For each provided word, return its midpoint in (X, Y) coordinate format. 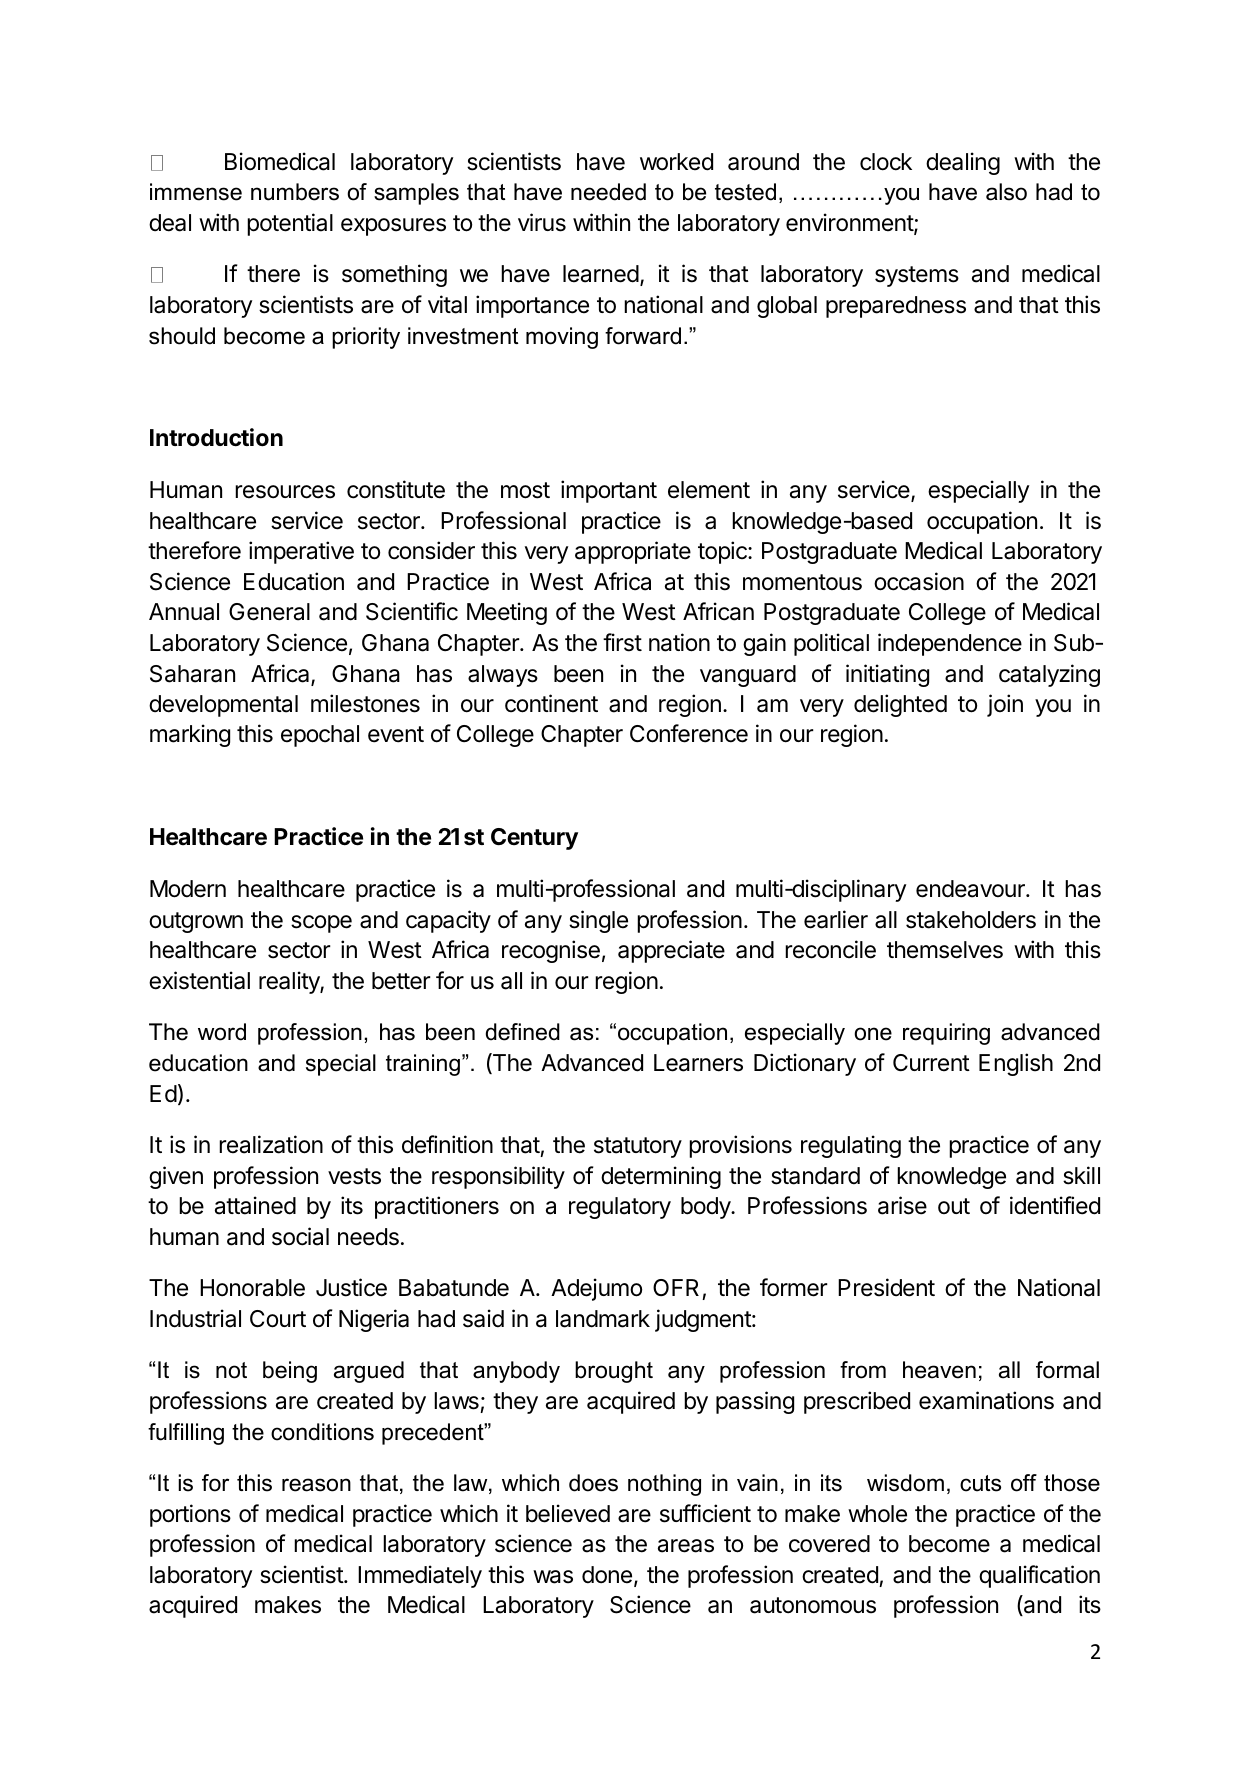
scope (321, 924)
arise (902, 1205)
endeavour (971, 889)
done (607, 1575)
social (300, 1236)
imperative (301, 552)
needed (608, 192)
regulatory (620, 1208)
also (1006, 192)
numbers (295, 192)
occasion (919, 581)
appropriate (633, 552)
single (598, 921)
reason (316, 1485)
